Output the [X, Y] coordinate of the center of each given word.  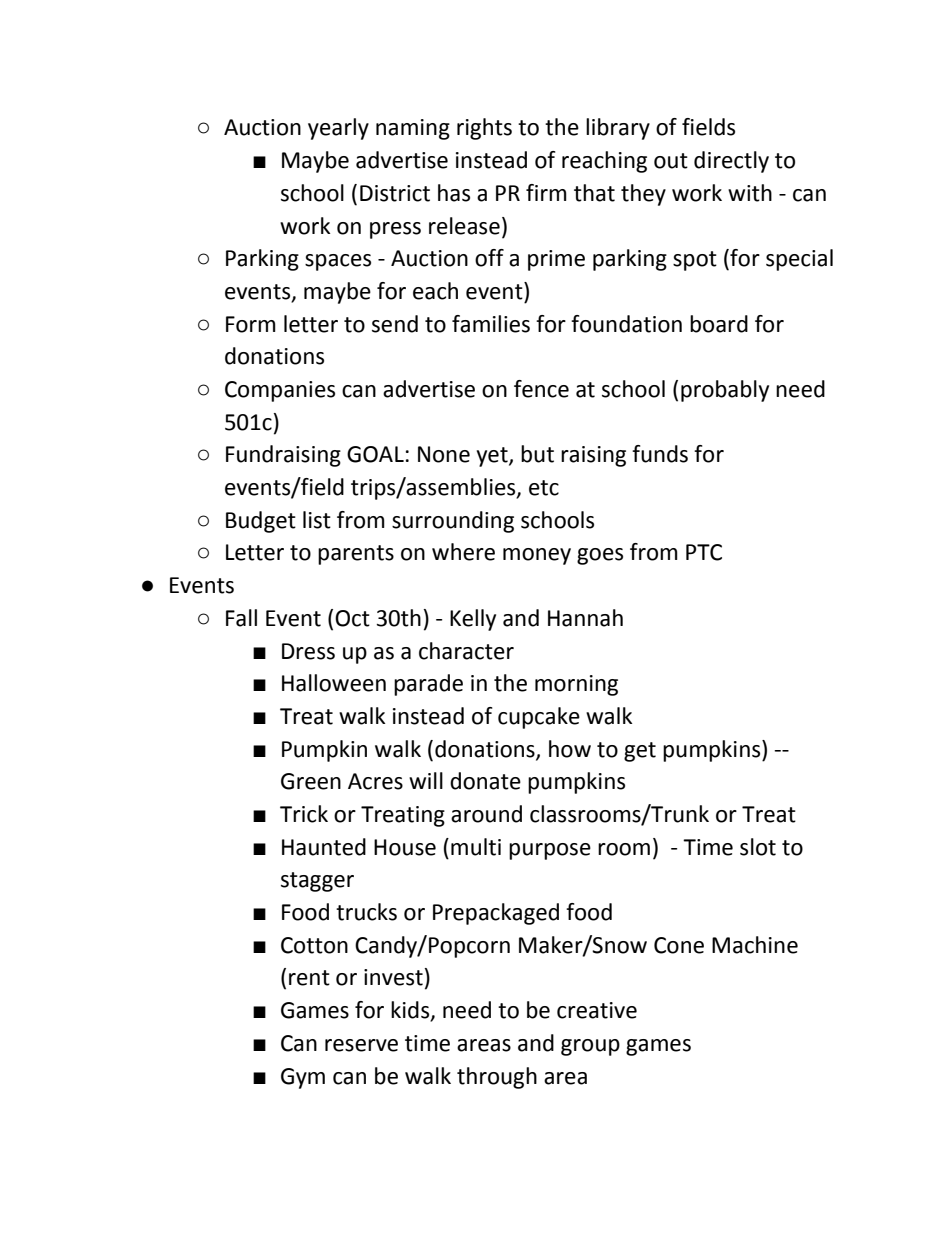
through [497, 1078]
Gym [303, 1078]
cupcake [539, 718]
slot [758, 847]
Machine [755, 945]
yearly [338, 129]
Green [311, 781]
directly [731, 162]
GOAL [375, 454]
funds [660, 454]
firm [546, 192]
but [537, 454]
